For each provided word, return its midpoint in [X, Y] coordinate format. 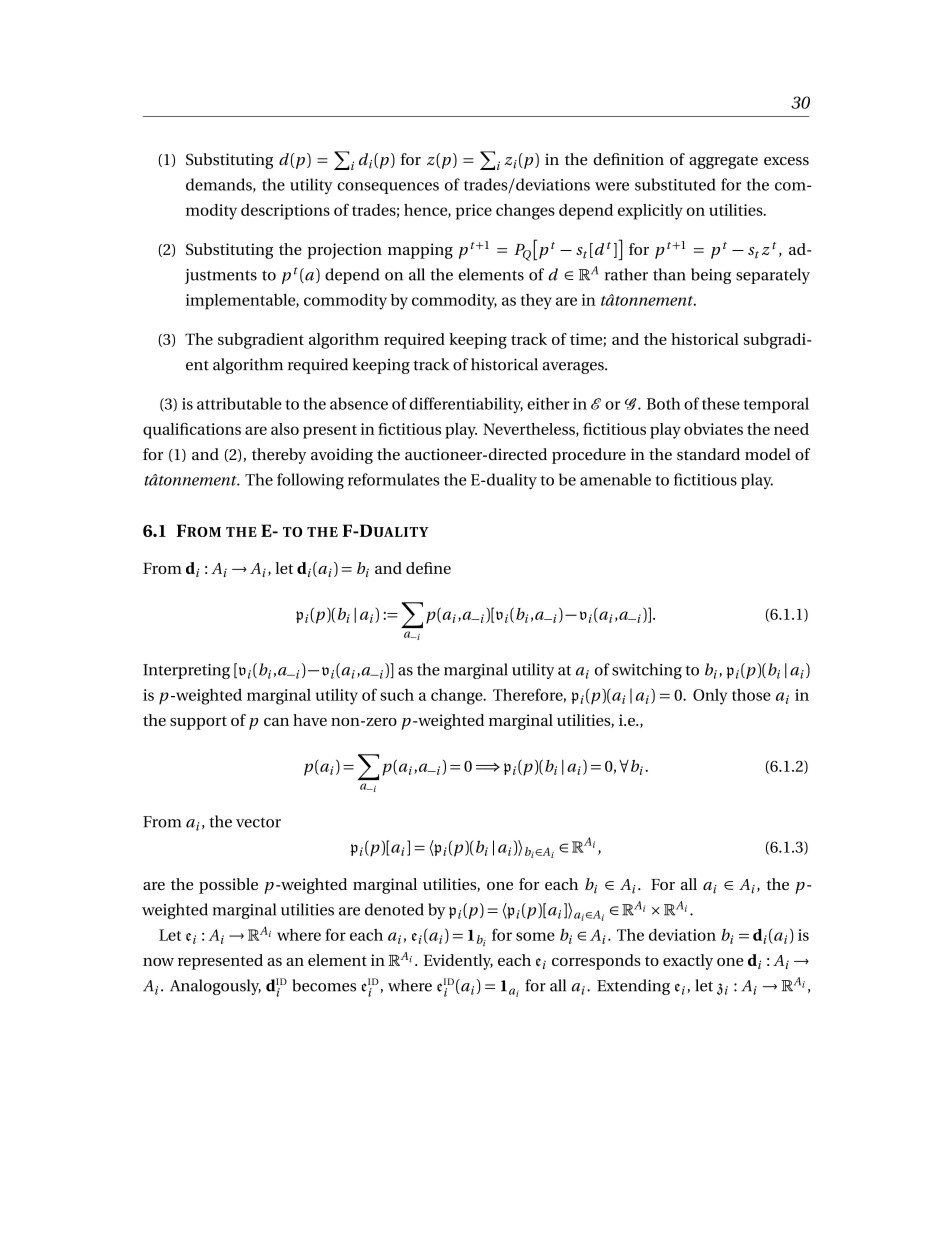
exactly [688, 962]
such [397, 695]
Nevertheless [530, 430]
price [474, 212]
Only [710, 697]
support [198, 723]
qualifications [192, 431]
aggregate [723, 162]
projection [344, 251]
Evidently [458, 962]
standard [708, 454]
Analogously [215, 987]
